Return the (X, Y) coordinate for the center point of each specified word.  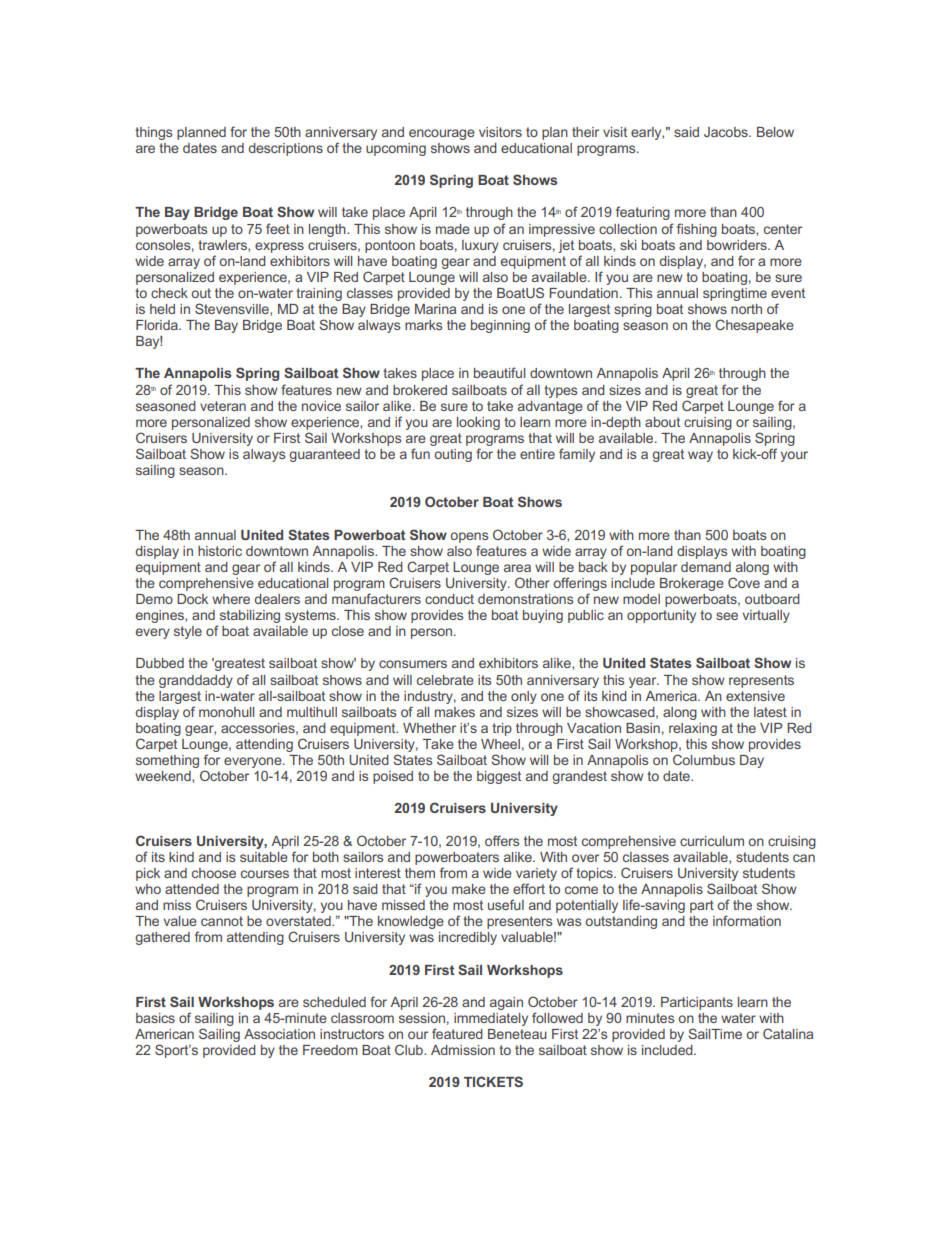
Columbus (704, 759)
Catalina (788, 1033)
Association (279, 1034)
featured (457, 1033)
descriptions (285, 149)
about (662, 422)
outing (453, 455)
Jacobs (727, 132)
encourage (442, 134)
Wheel (500, 744)
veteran (223, 406)
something (167, 761)
